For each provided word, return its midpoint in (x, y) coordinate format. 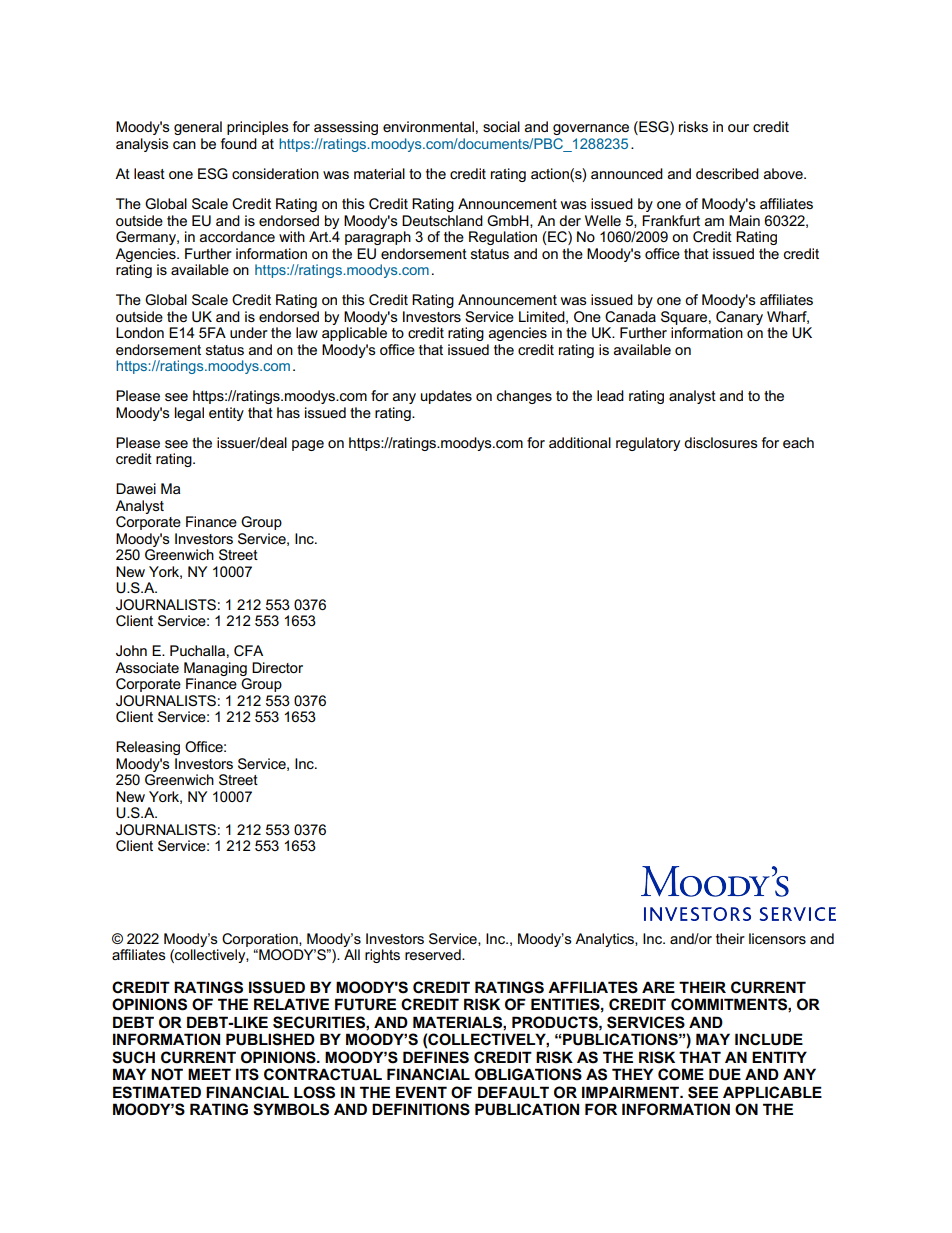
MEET (209, 1074)
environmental (428, 126)
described (727, 173)
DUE (725, 1074)
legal (189, 414)
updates (446, 397)
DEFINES (436, 1057)
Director (277, 667)
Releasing (148, 748)
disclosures (721, 442)
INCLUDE (769, 1039)
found (239, 143)
